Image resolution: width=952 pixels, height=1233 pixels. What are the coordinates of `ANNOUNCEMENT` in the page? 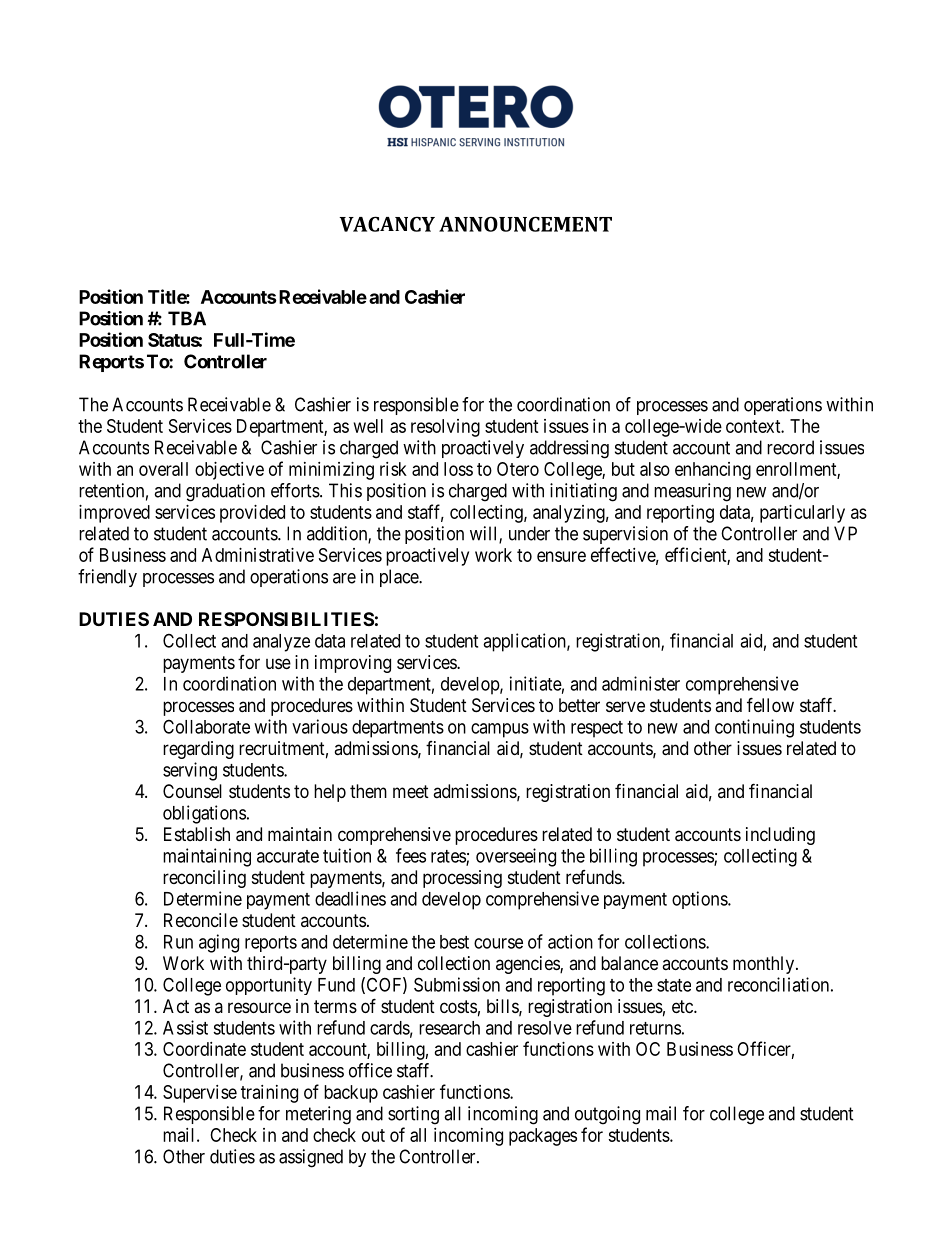 It's located at (525, 224).
